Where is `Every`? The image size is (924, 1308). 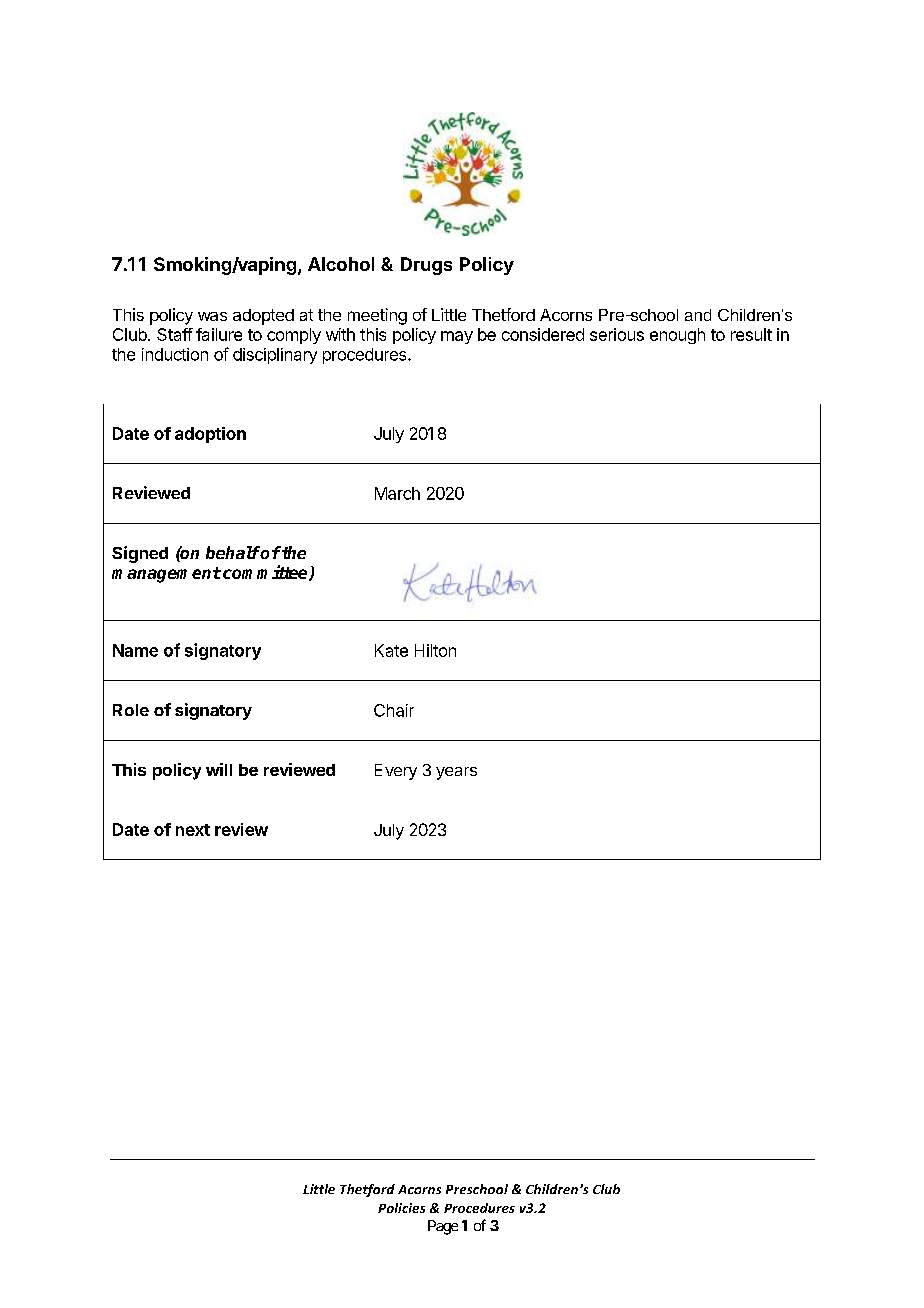
Every is located at coordinates (396, 772).
